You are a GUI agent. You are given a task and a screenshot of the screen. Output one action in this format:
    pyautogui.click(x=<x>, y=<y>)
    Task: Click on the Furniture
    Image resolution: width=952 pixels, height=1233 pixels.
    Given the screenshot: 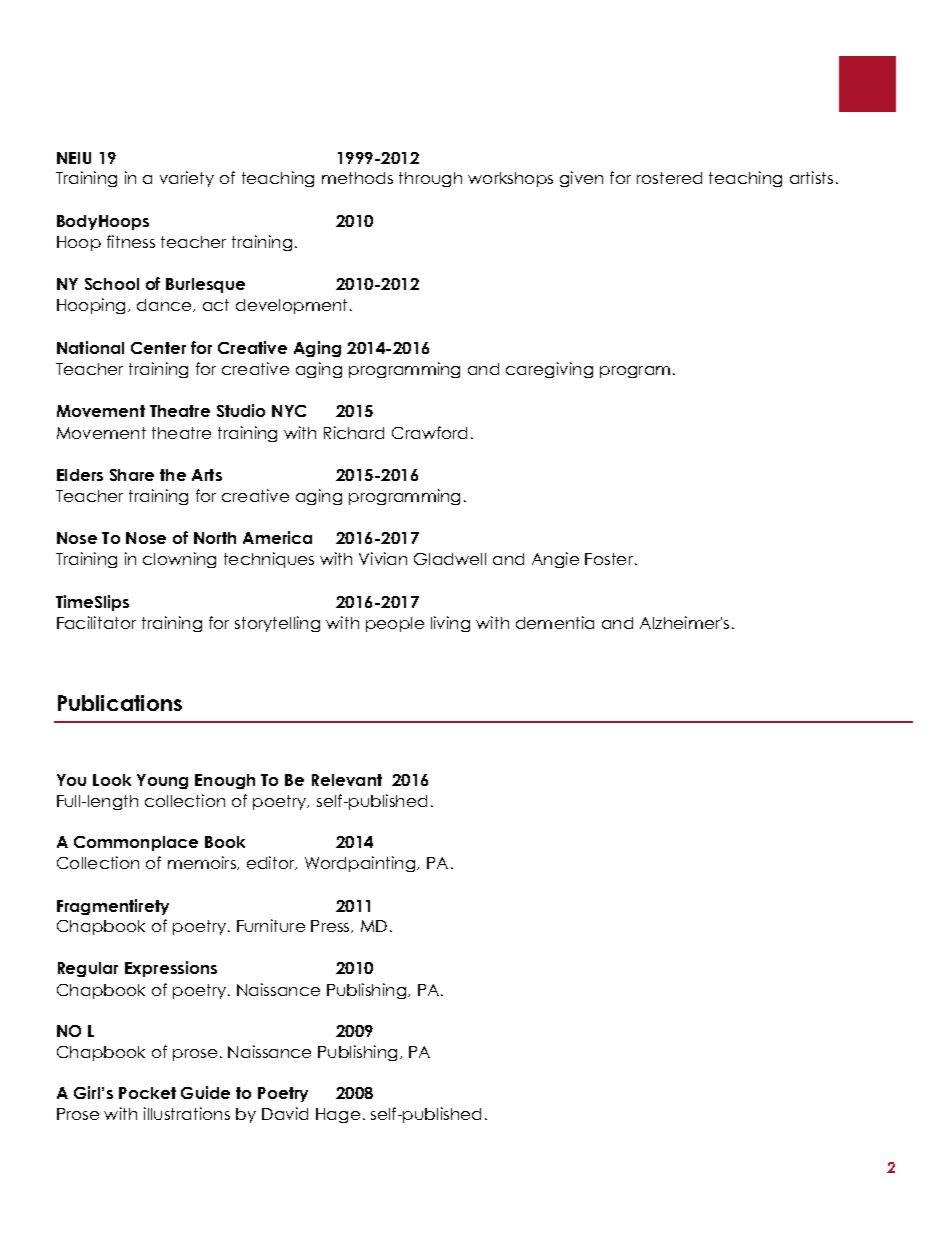 What is the action you would take?
    pyautogui.click(x=271, y=925)
